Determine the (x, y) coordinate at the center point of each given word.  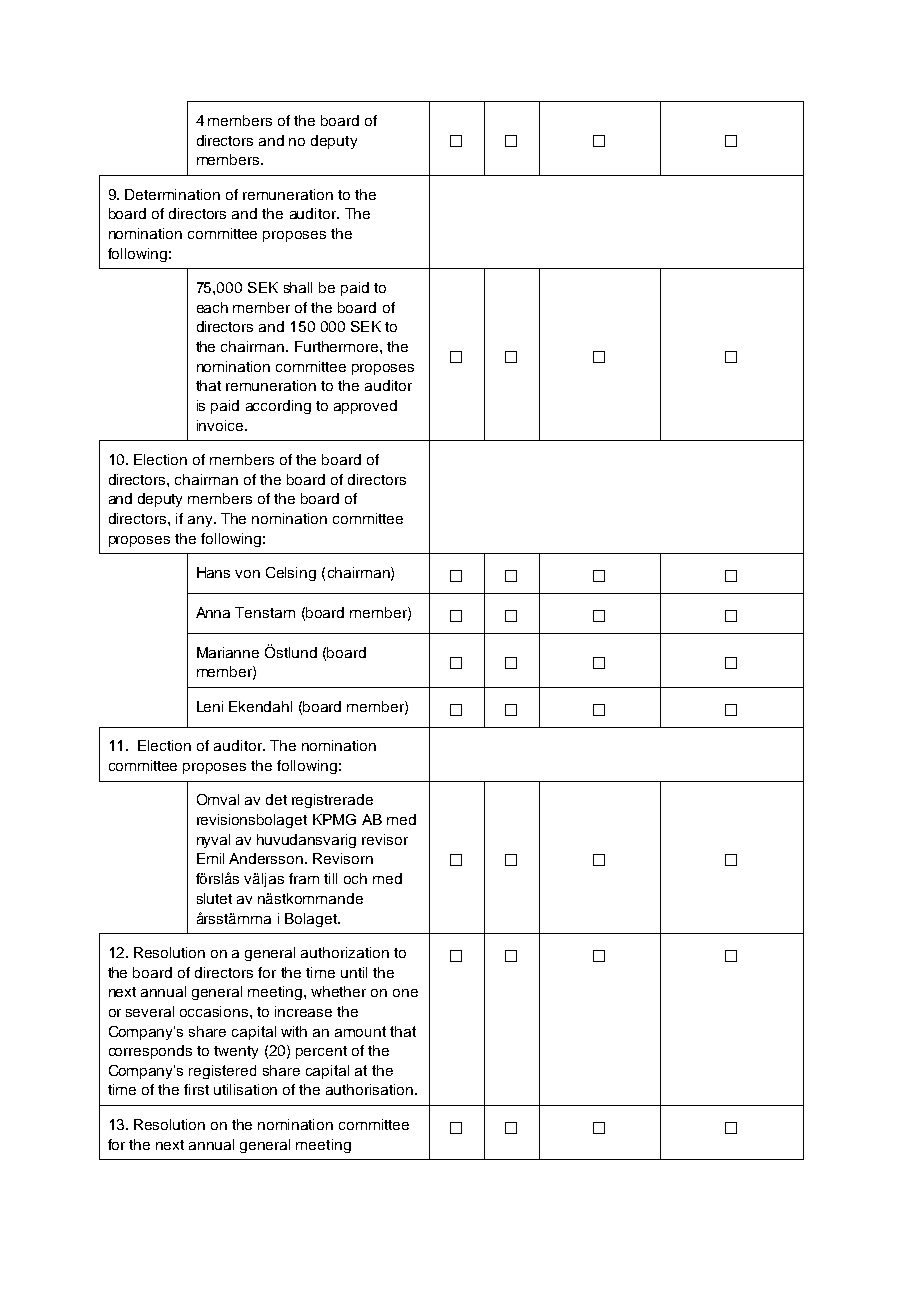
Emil (210, 858)
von (247, 574)
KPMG (334, 819)
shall (298, 287)
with (294, 1031)
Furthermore (338, 346)
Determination (172, 194)
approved (365, 407)
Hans (213, 572)
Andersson (267, 858)
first (196, 1089)
